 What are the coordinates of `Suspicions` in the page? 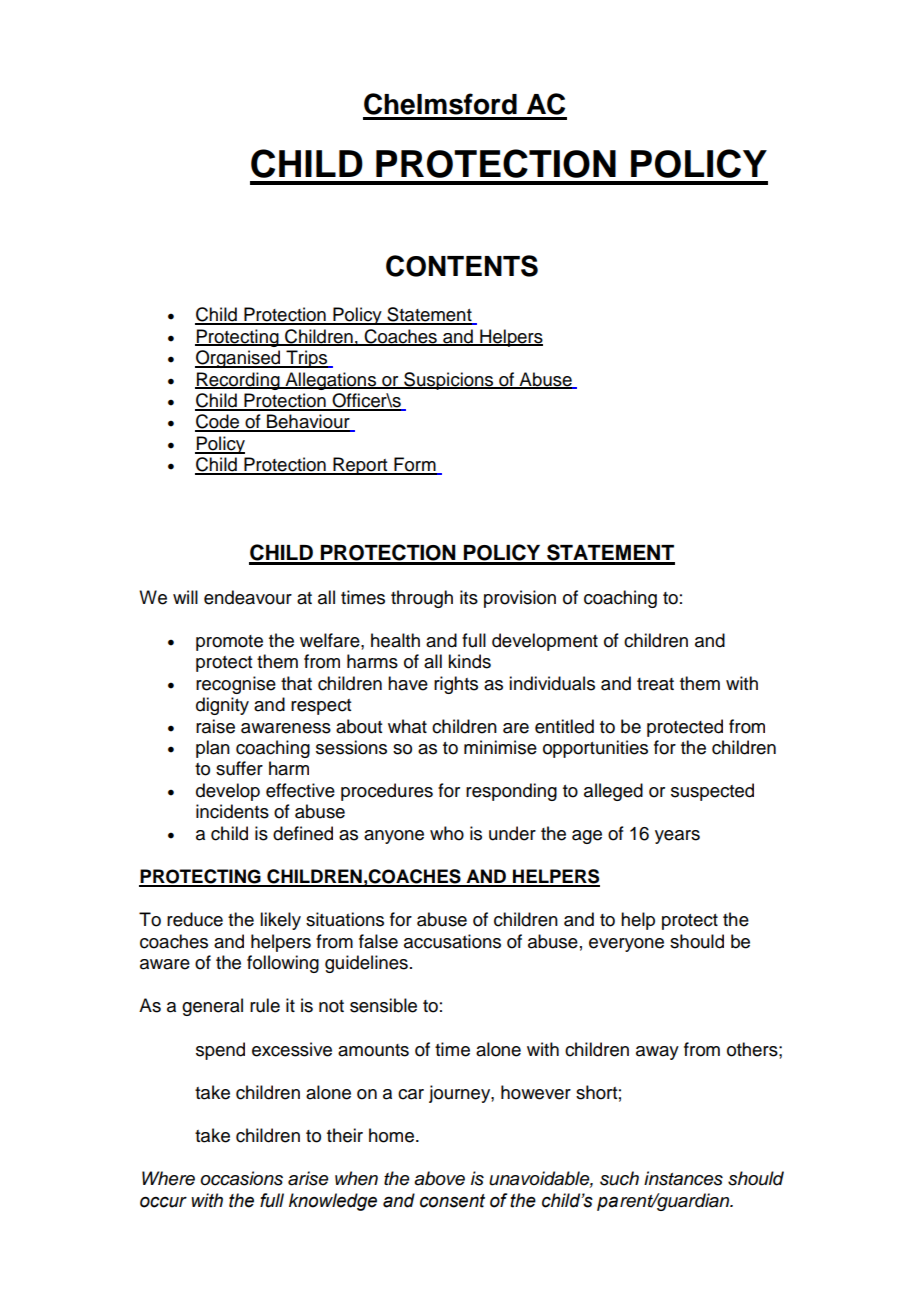 It's located at (449, 381).
